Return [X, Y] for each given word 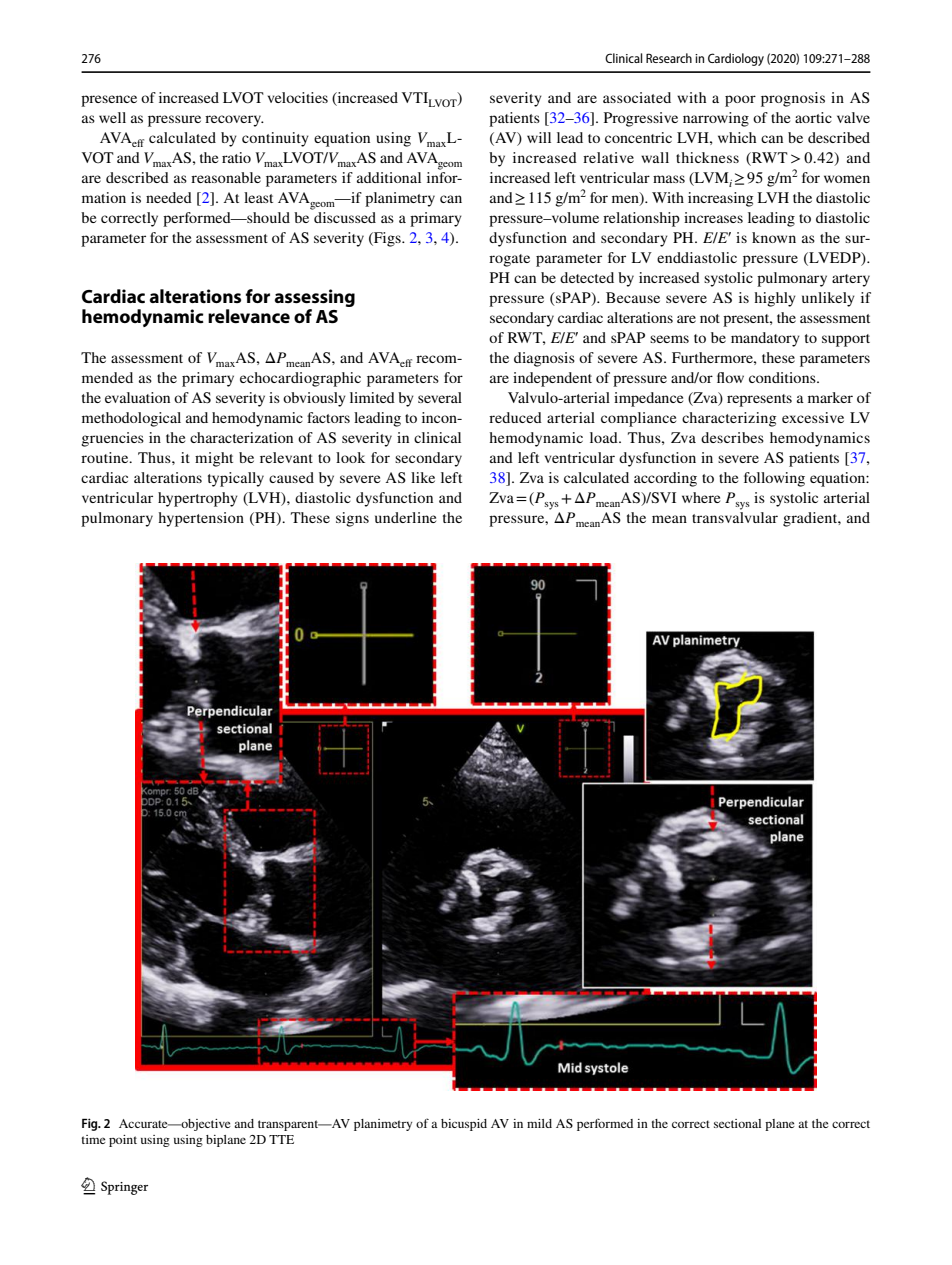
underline [405, 517]
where [701, 497]
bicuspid [464, 1125]
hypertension [201, 519]
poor [740, 101]
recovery [234, 121]
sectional [737, 1123]
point [123, 1141]
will [539, 137]
